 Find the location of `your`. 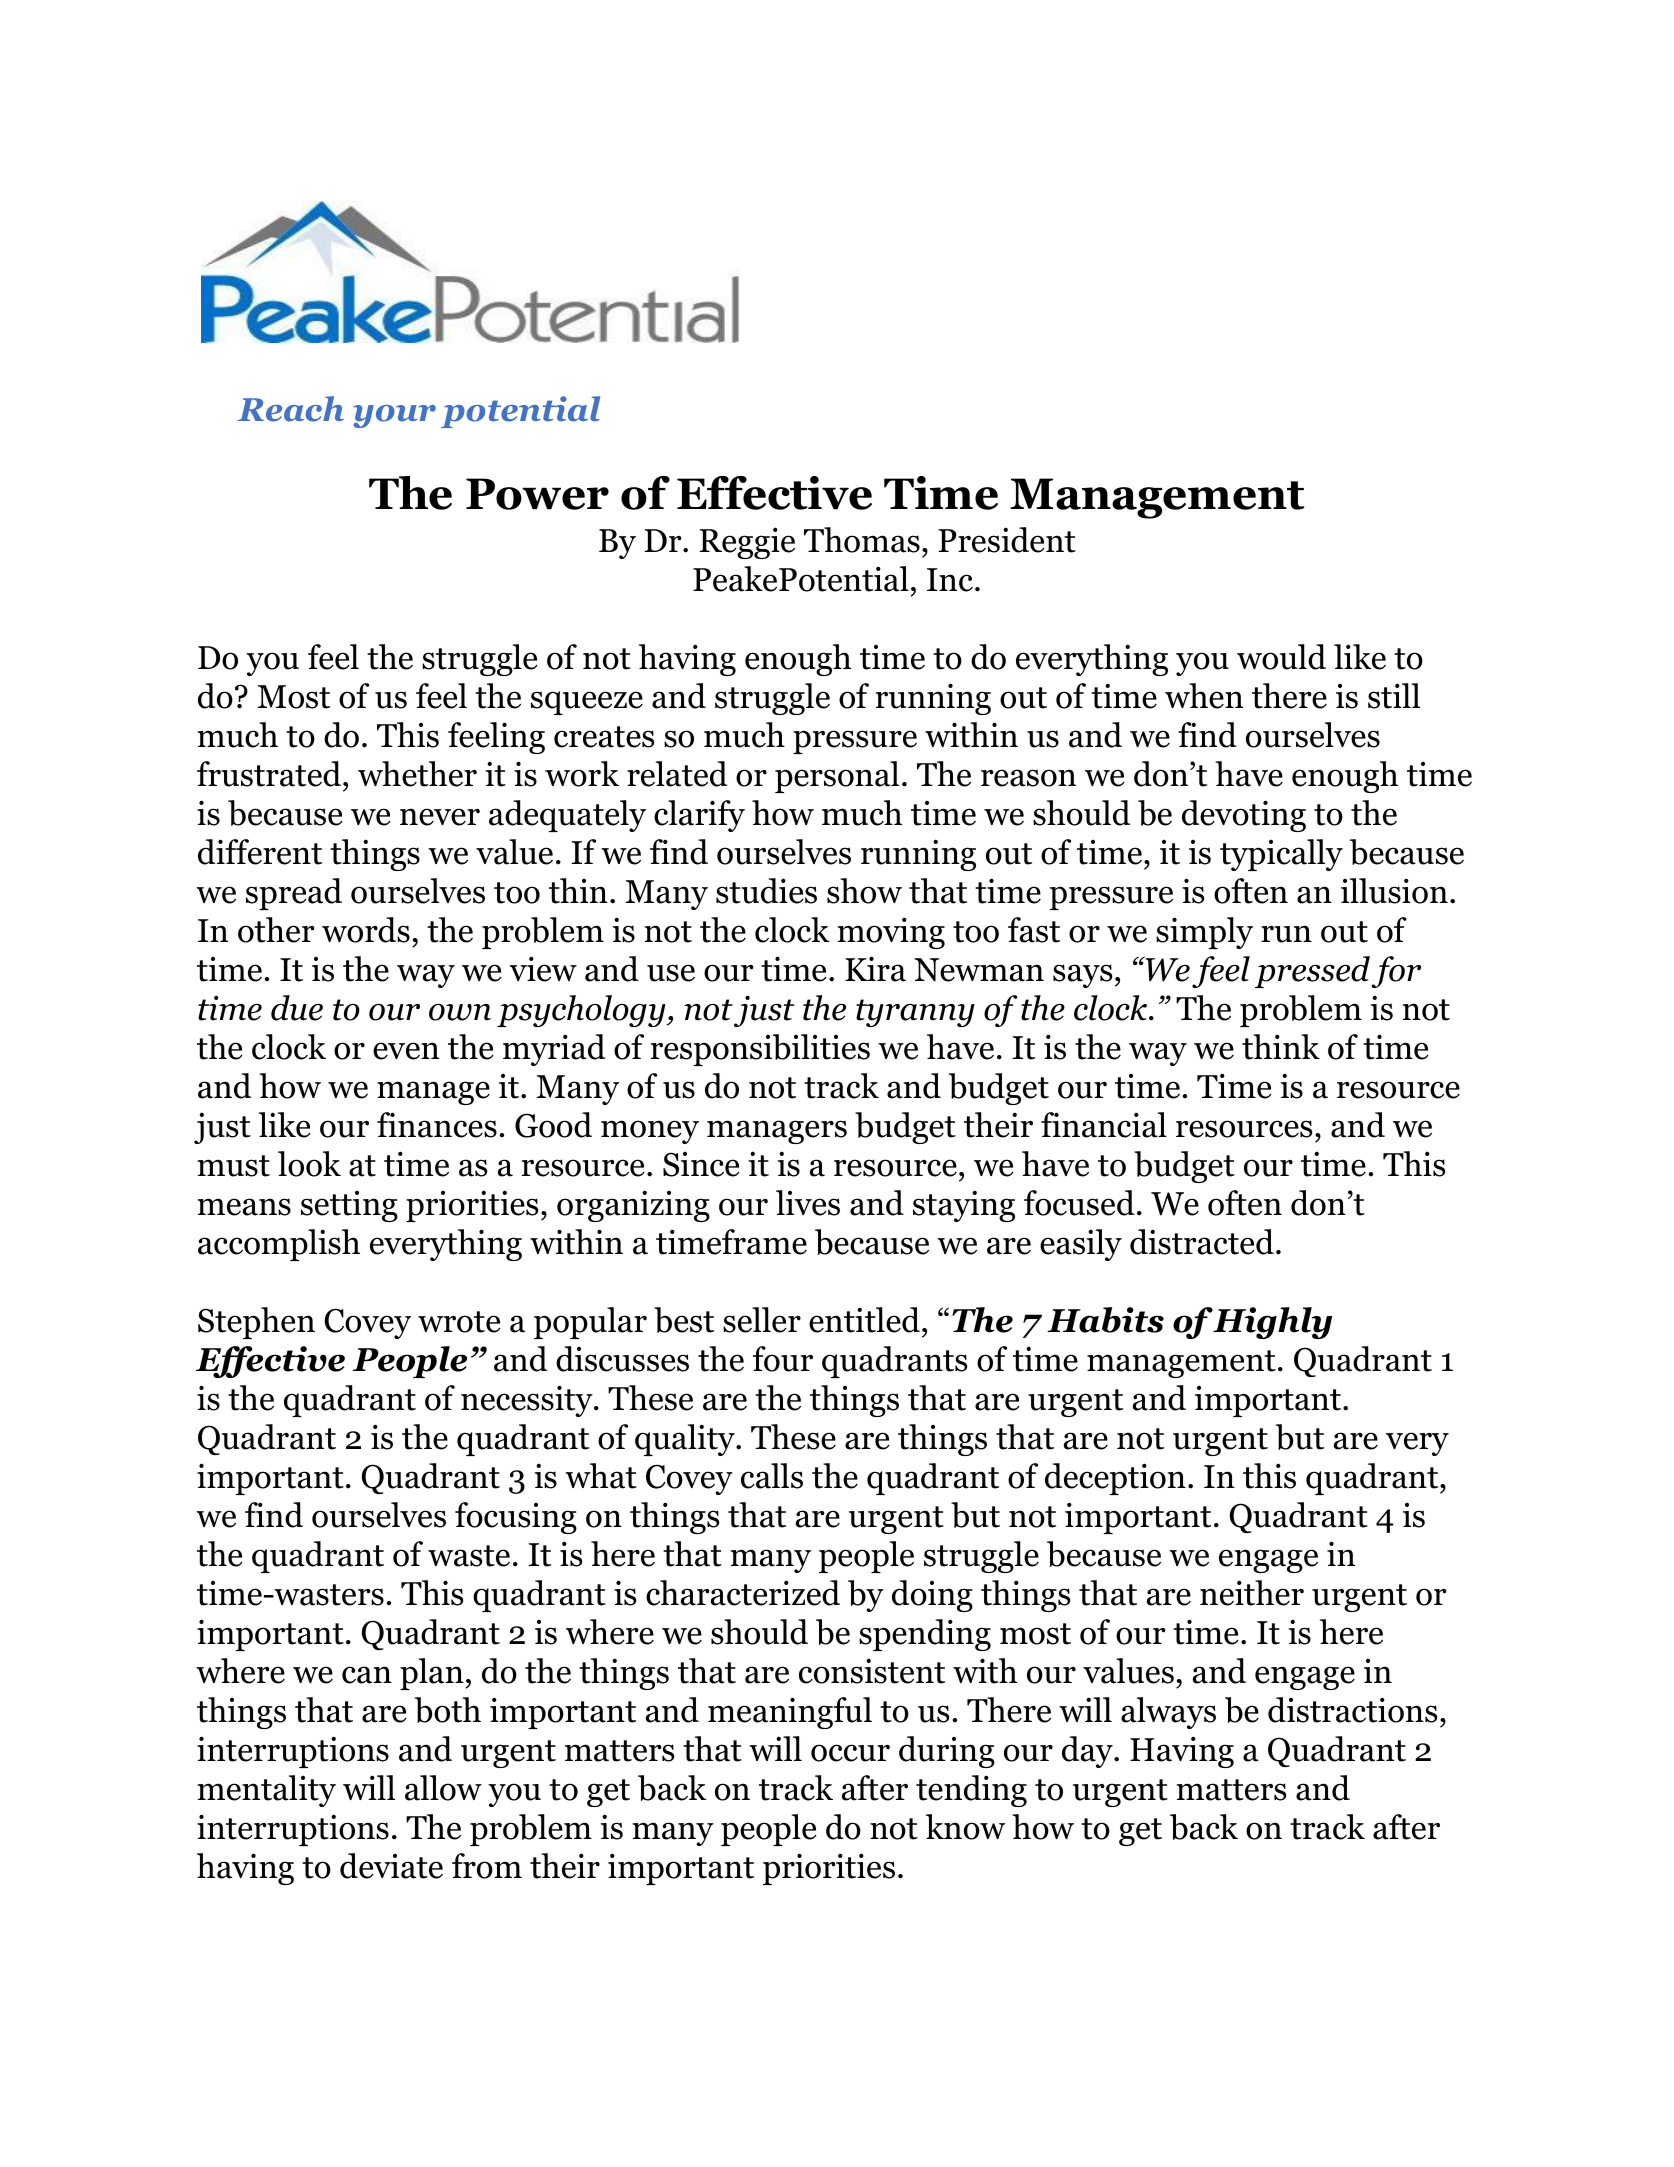

your is located at coordinates (394, 416).
